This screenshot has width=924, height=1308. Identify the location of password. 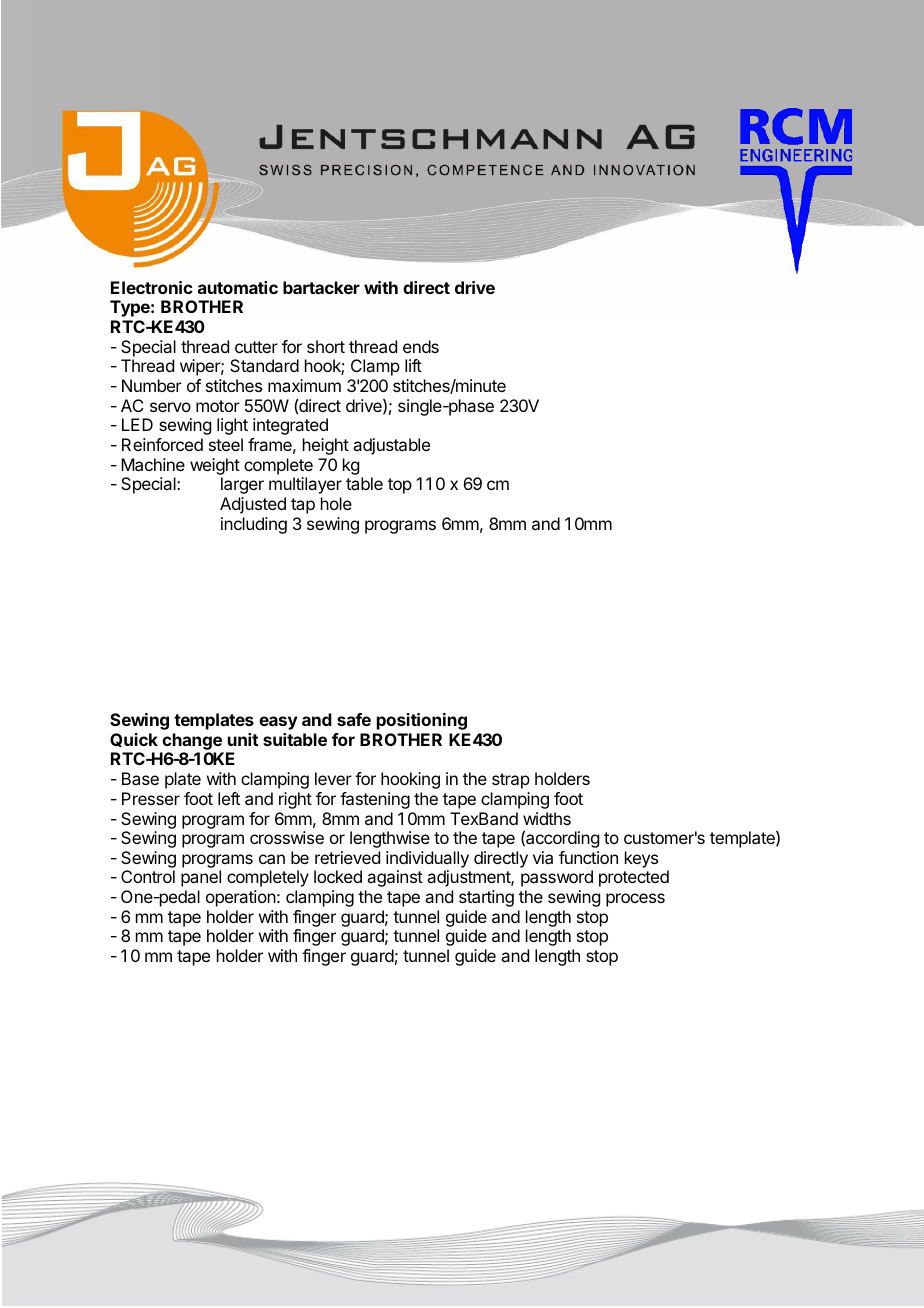
(557, 878).
